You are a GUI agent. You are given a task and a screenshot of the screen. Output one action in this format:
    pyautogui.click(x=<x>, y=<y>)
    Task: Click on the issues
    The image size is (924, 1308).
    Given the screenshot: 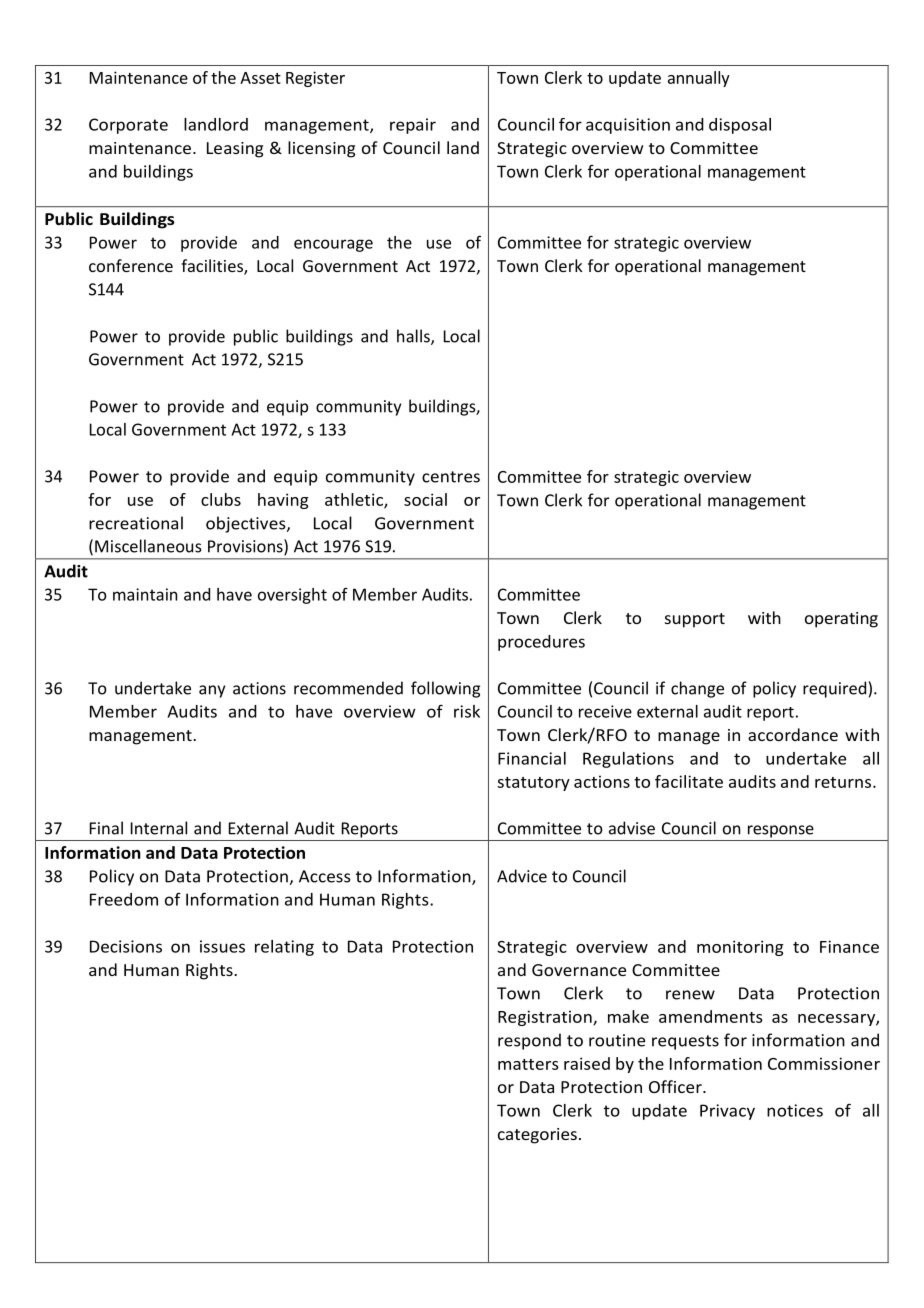 What is the action you would take?
    pyautogui.click(x=222, y=946)
